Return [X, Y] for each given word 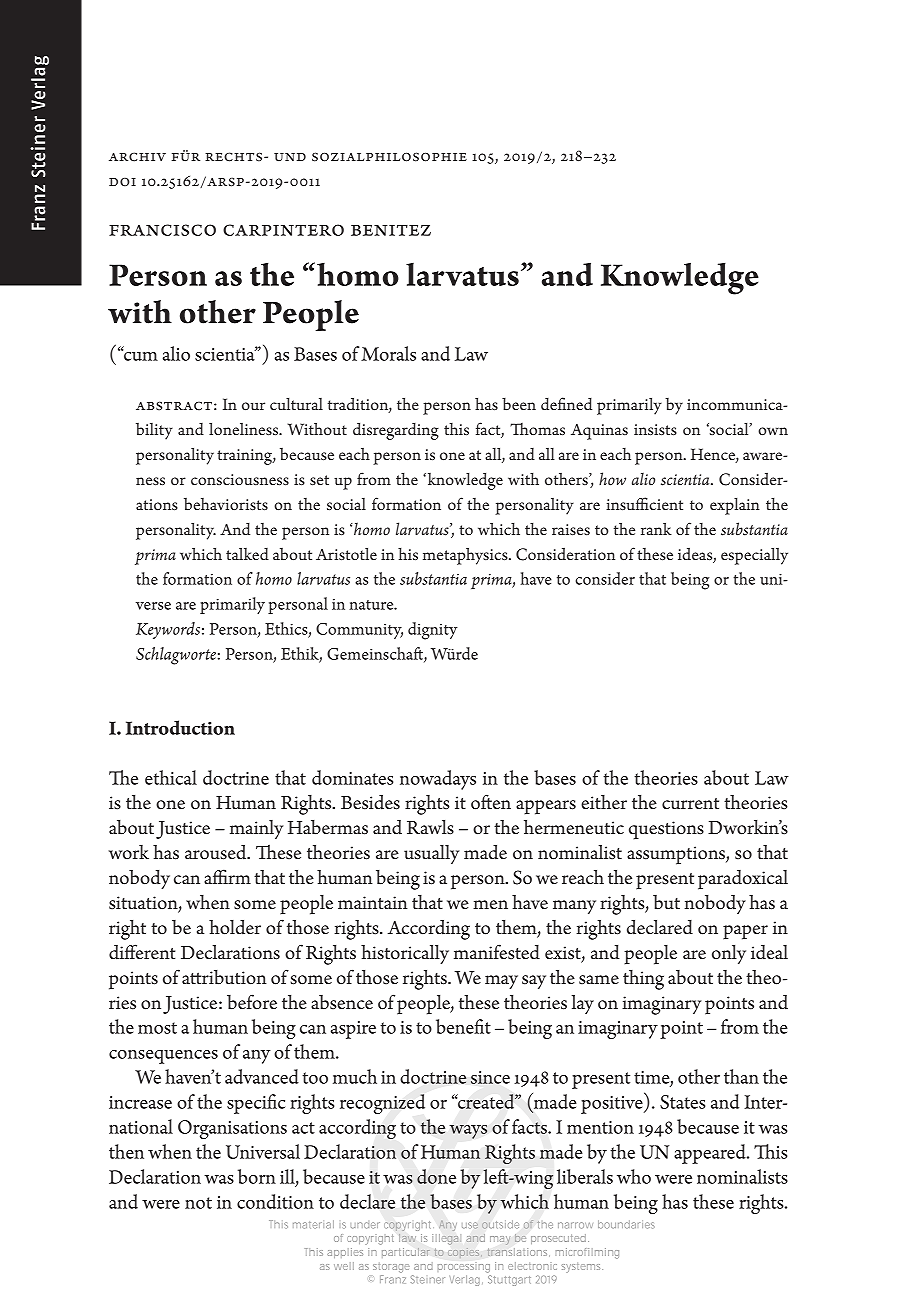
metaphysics [466, 556]
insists [655, 429]
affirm [227, 877]
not [198, 1203]
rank [656, 528]
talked [247, 554]
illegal [446, 1239]
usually [431, 854]
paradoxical [743, 880]
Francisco [162, 230]
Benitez [391, 230]
